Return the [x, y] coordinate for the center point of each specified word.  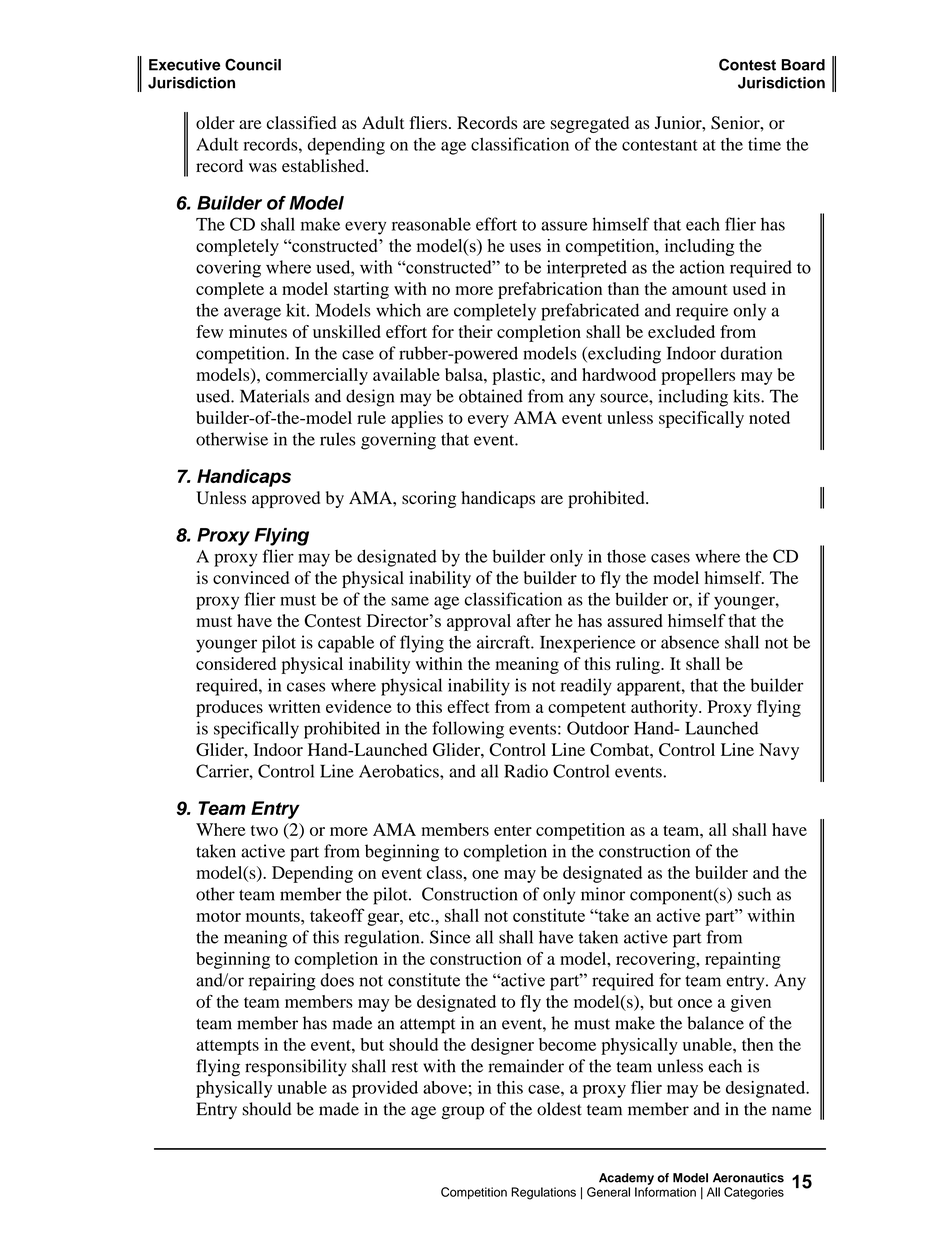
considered [236, 663]
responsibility [296, 1068]
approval [479, 622]
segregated [590, 124]
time [764, 144]
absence [690, 642]
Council [253, 64]
